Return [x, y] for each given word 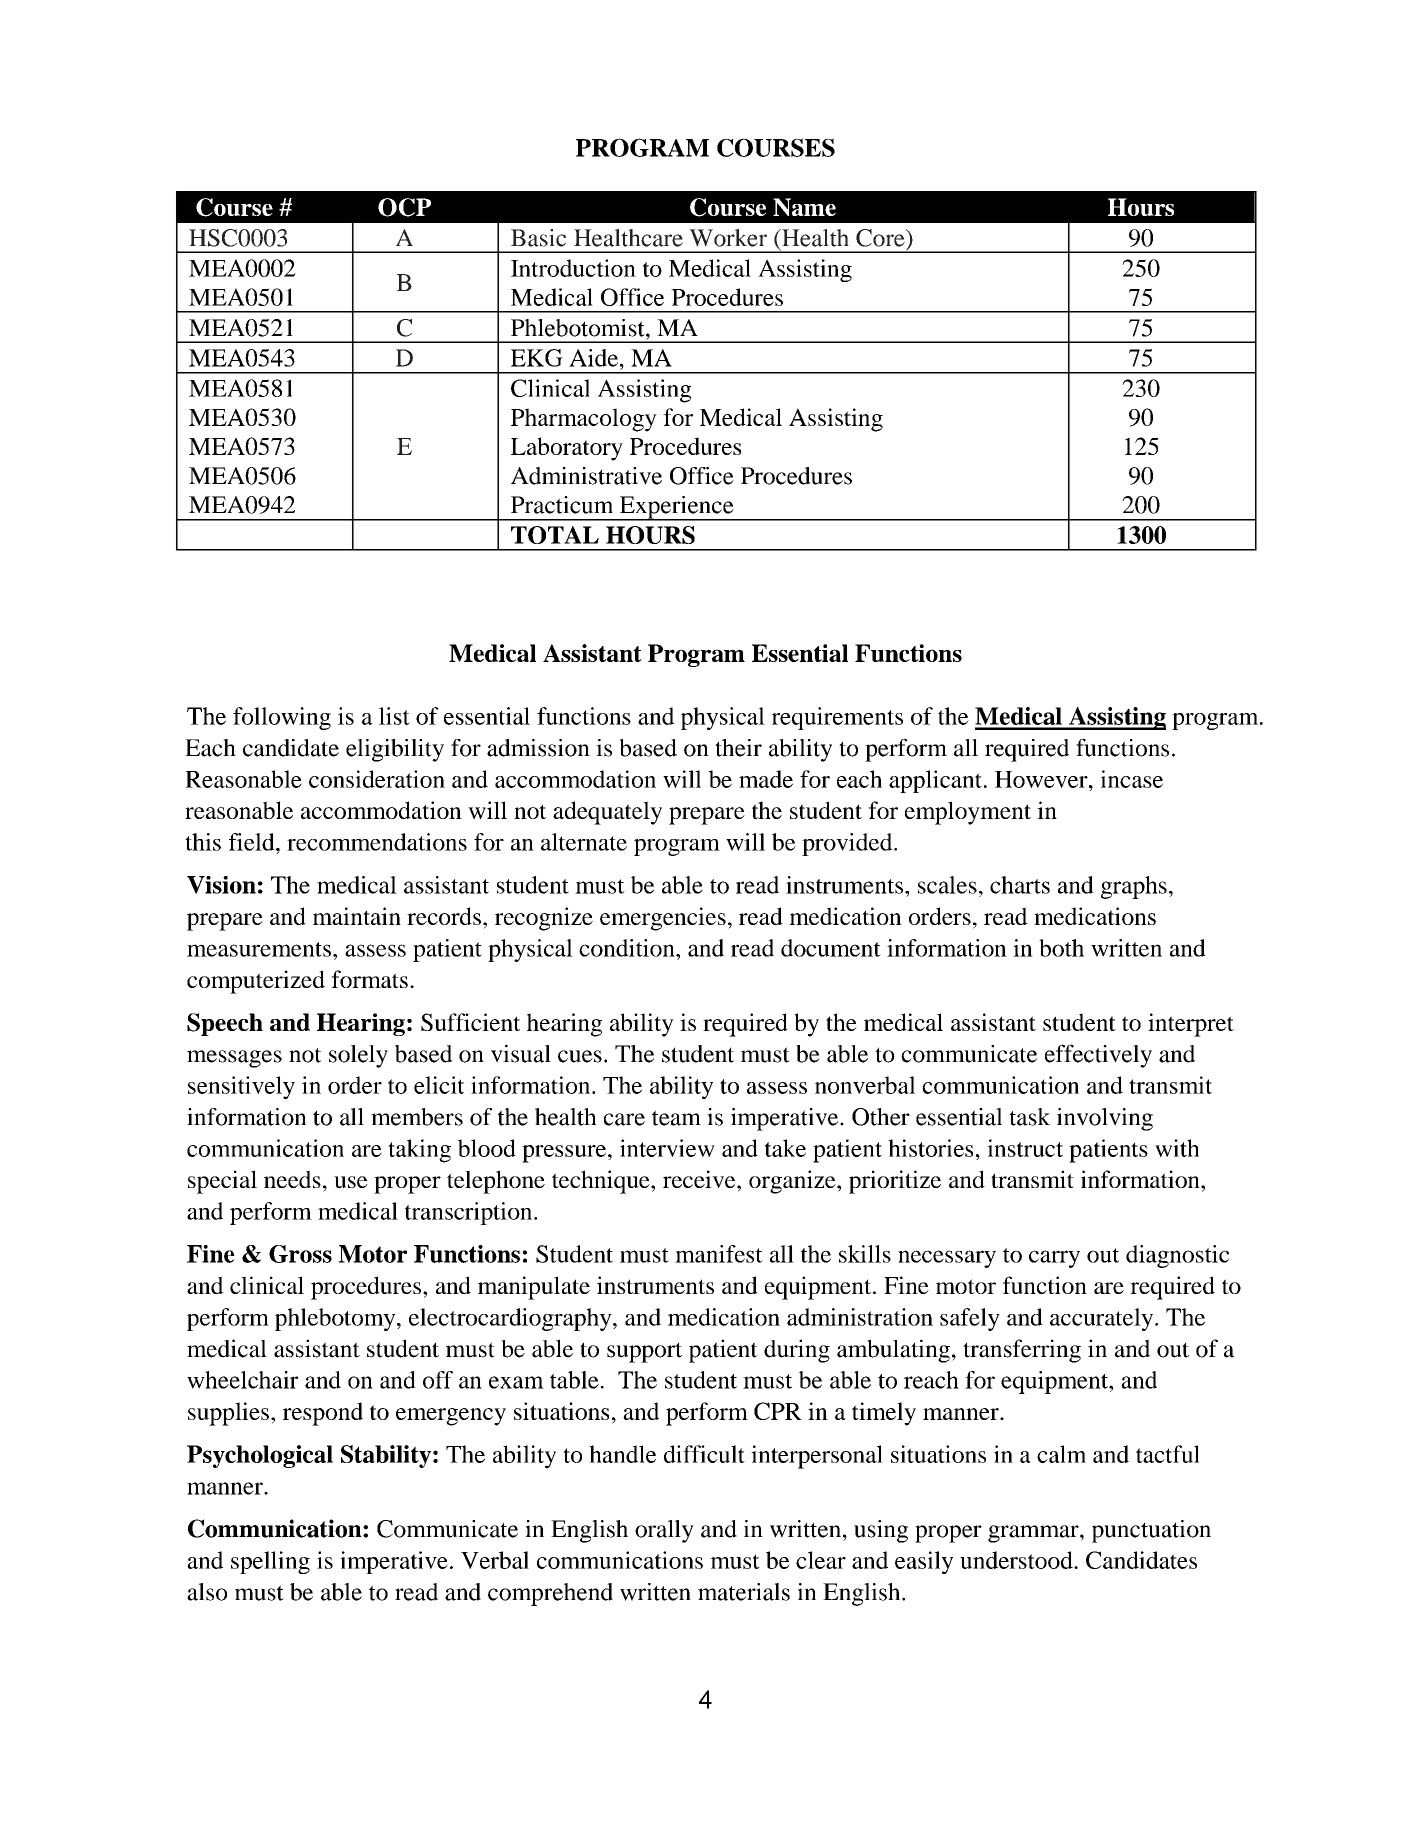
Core [881, 238]
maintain [357, 916]
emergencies [663, 919]
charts [1020, 885]
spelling [270, 1562]
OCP [404, 207]
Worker [728, 238]
